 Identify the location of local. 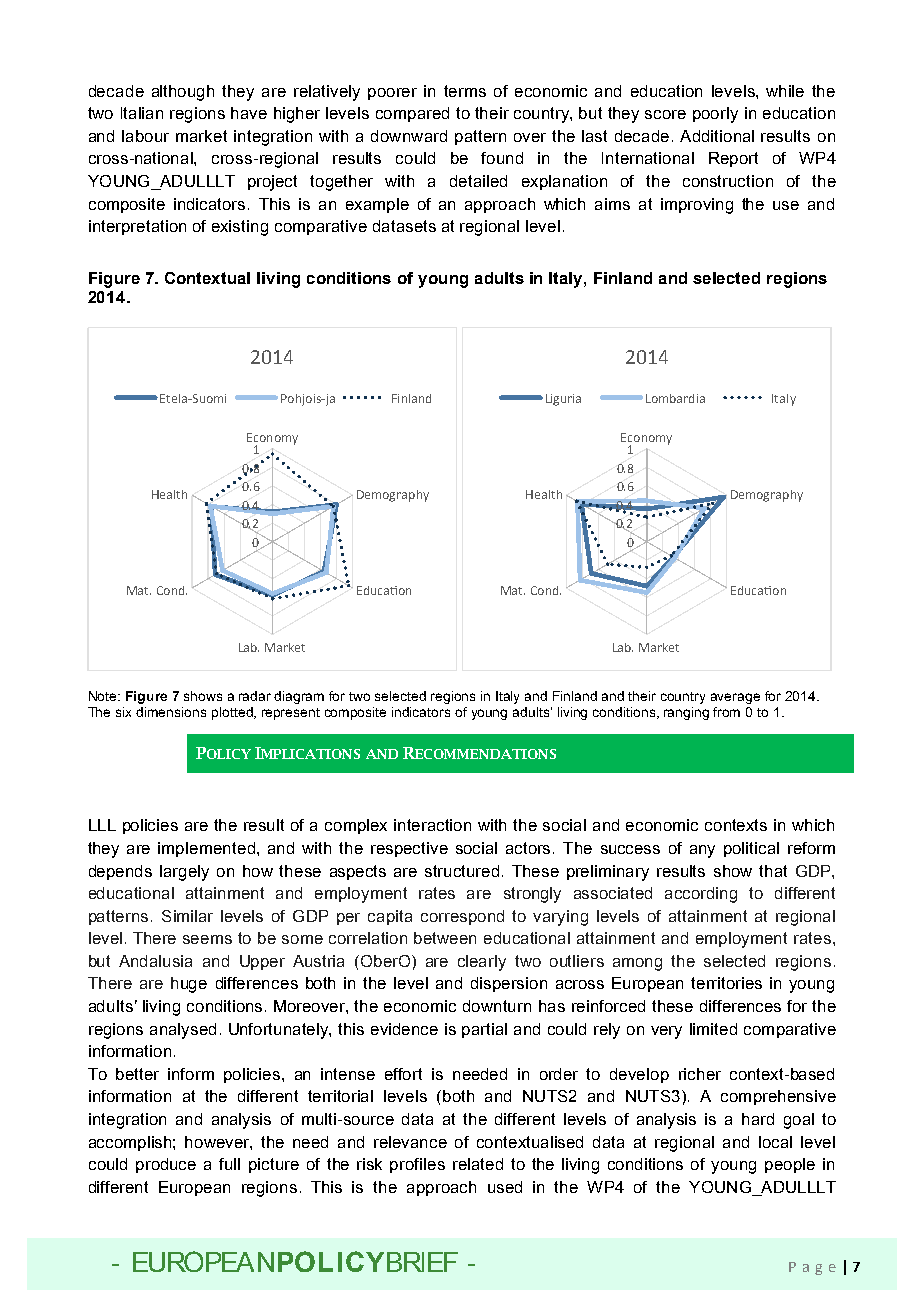
(775, 1142).
